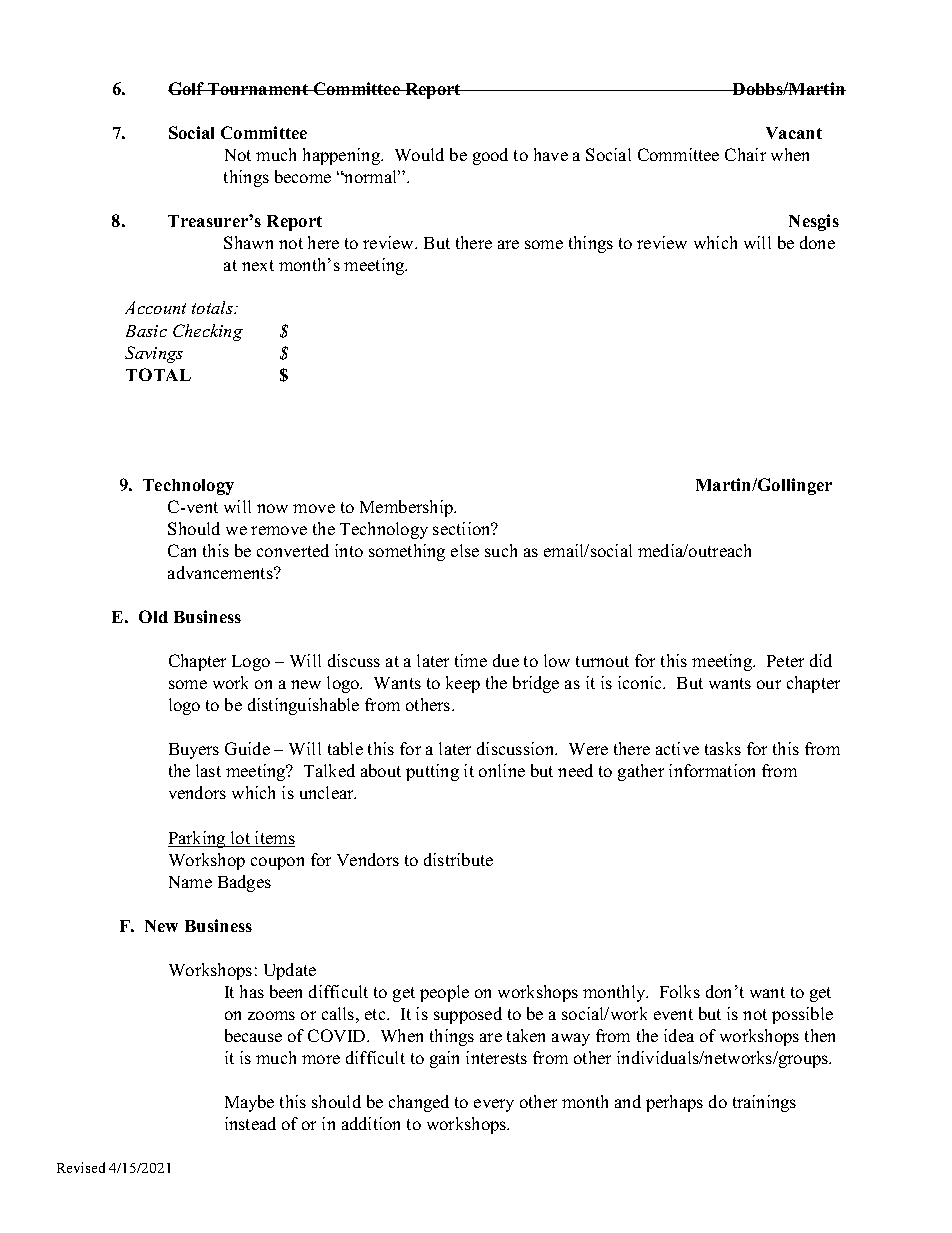  I want to click on instead, so click(250, 1123).
